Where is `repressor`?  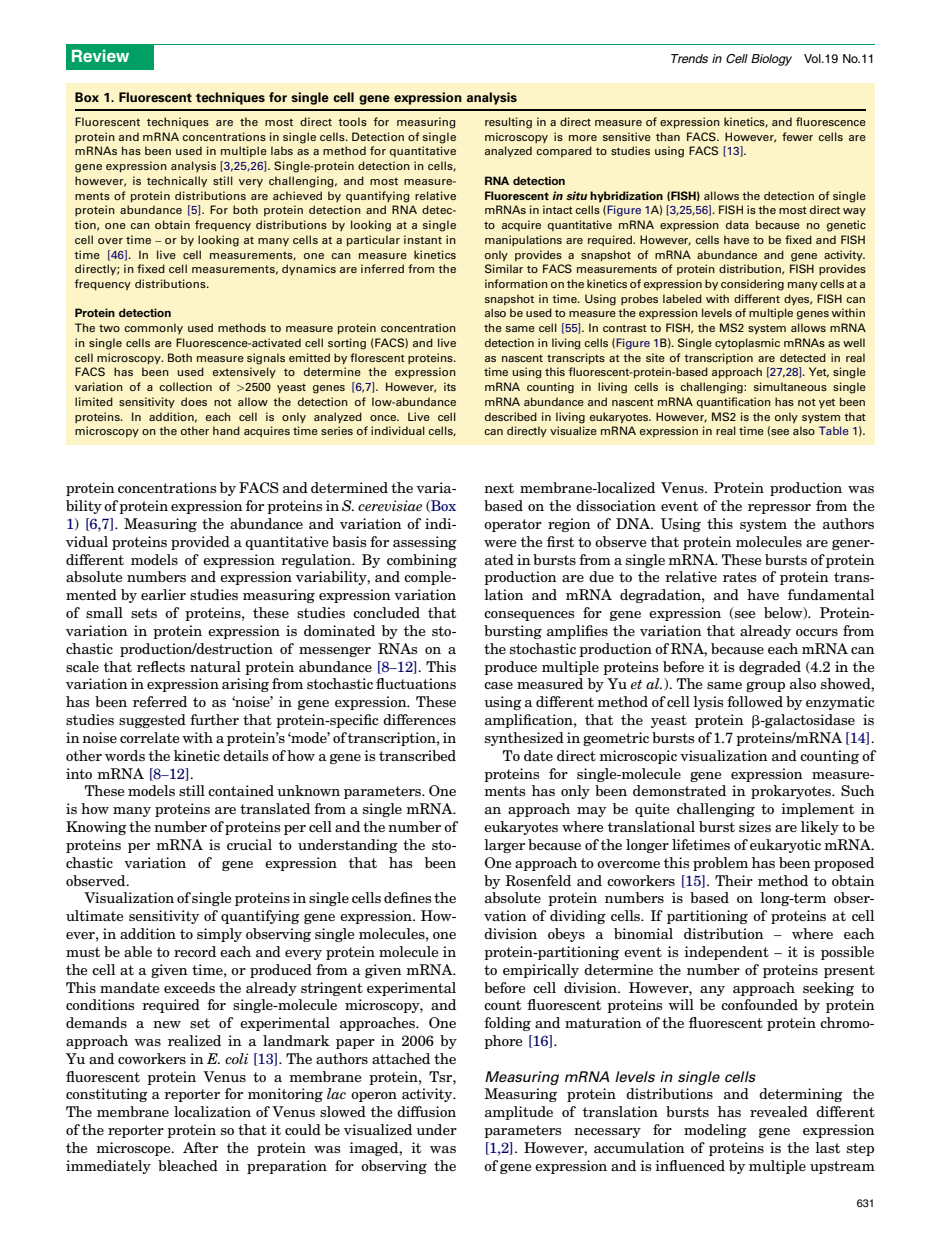 repressor is located at coordinates (779, 509).
